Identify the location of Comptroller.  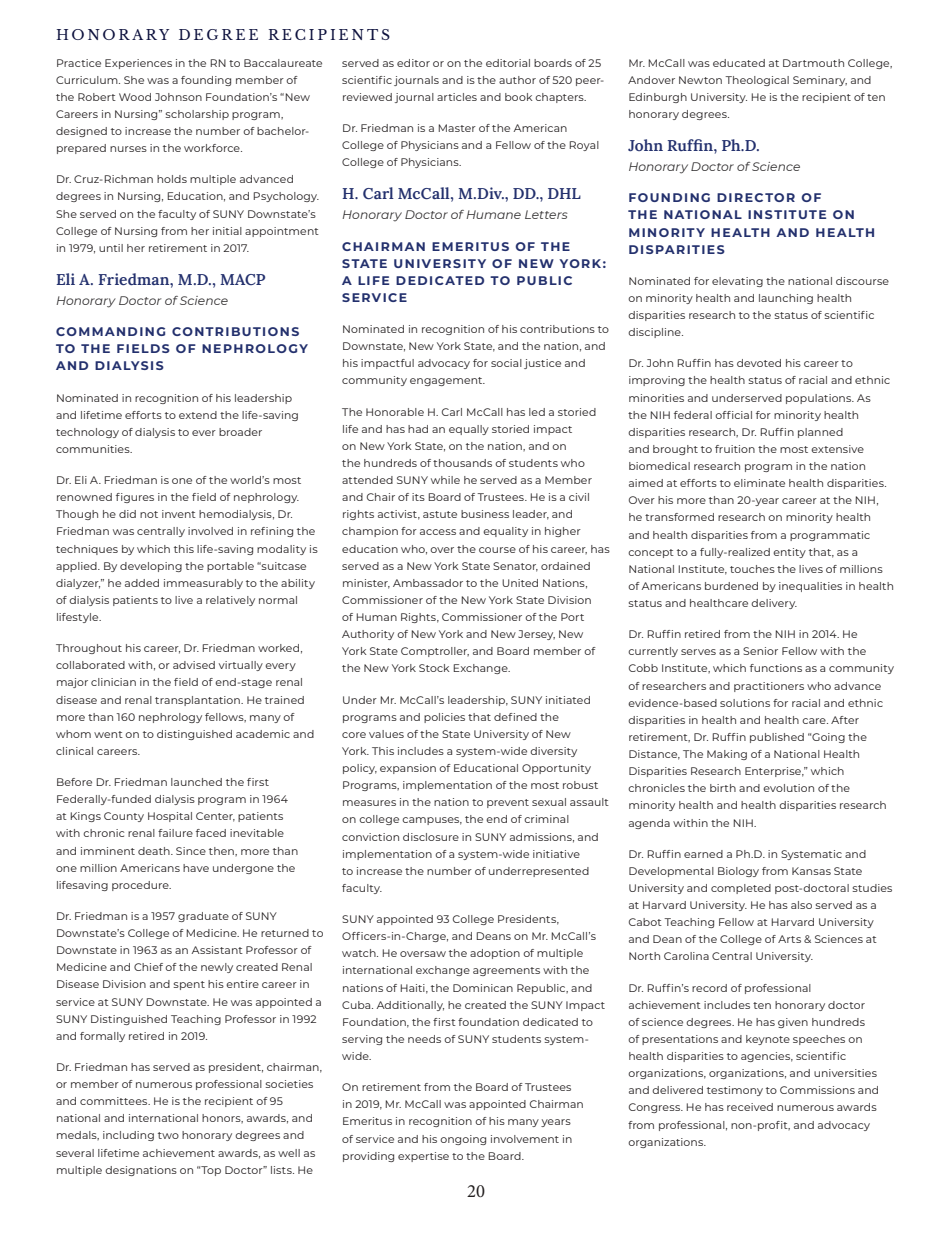
(435, 652).
